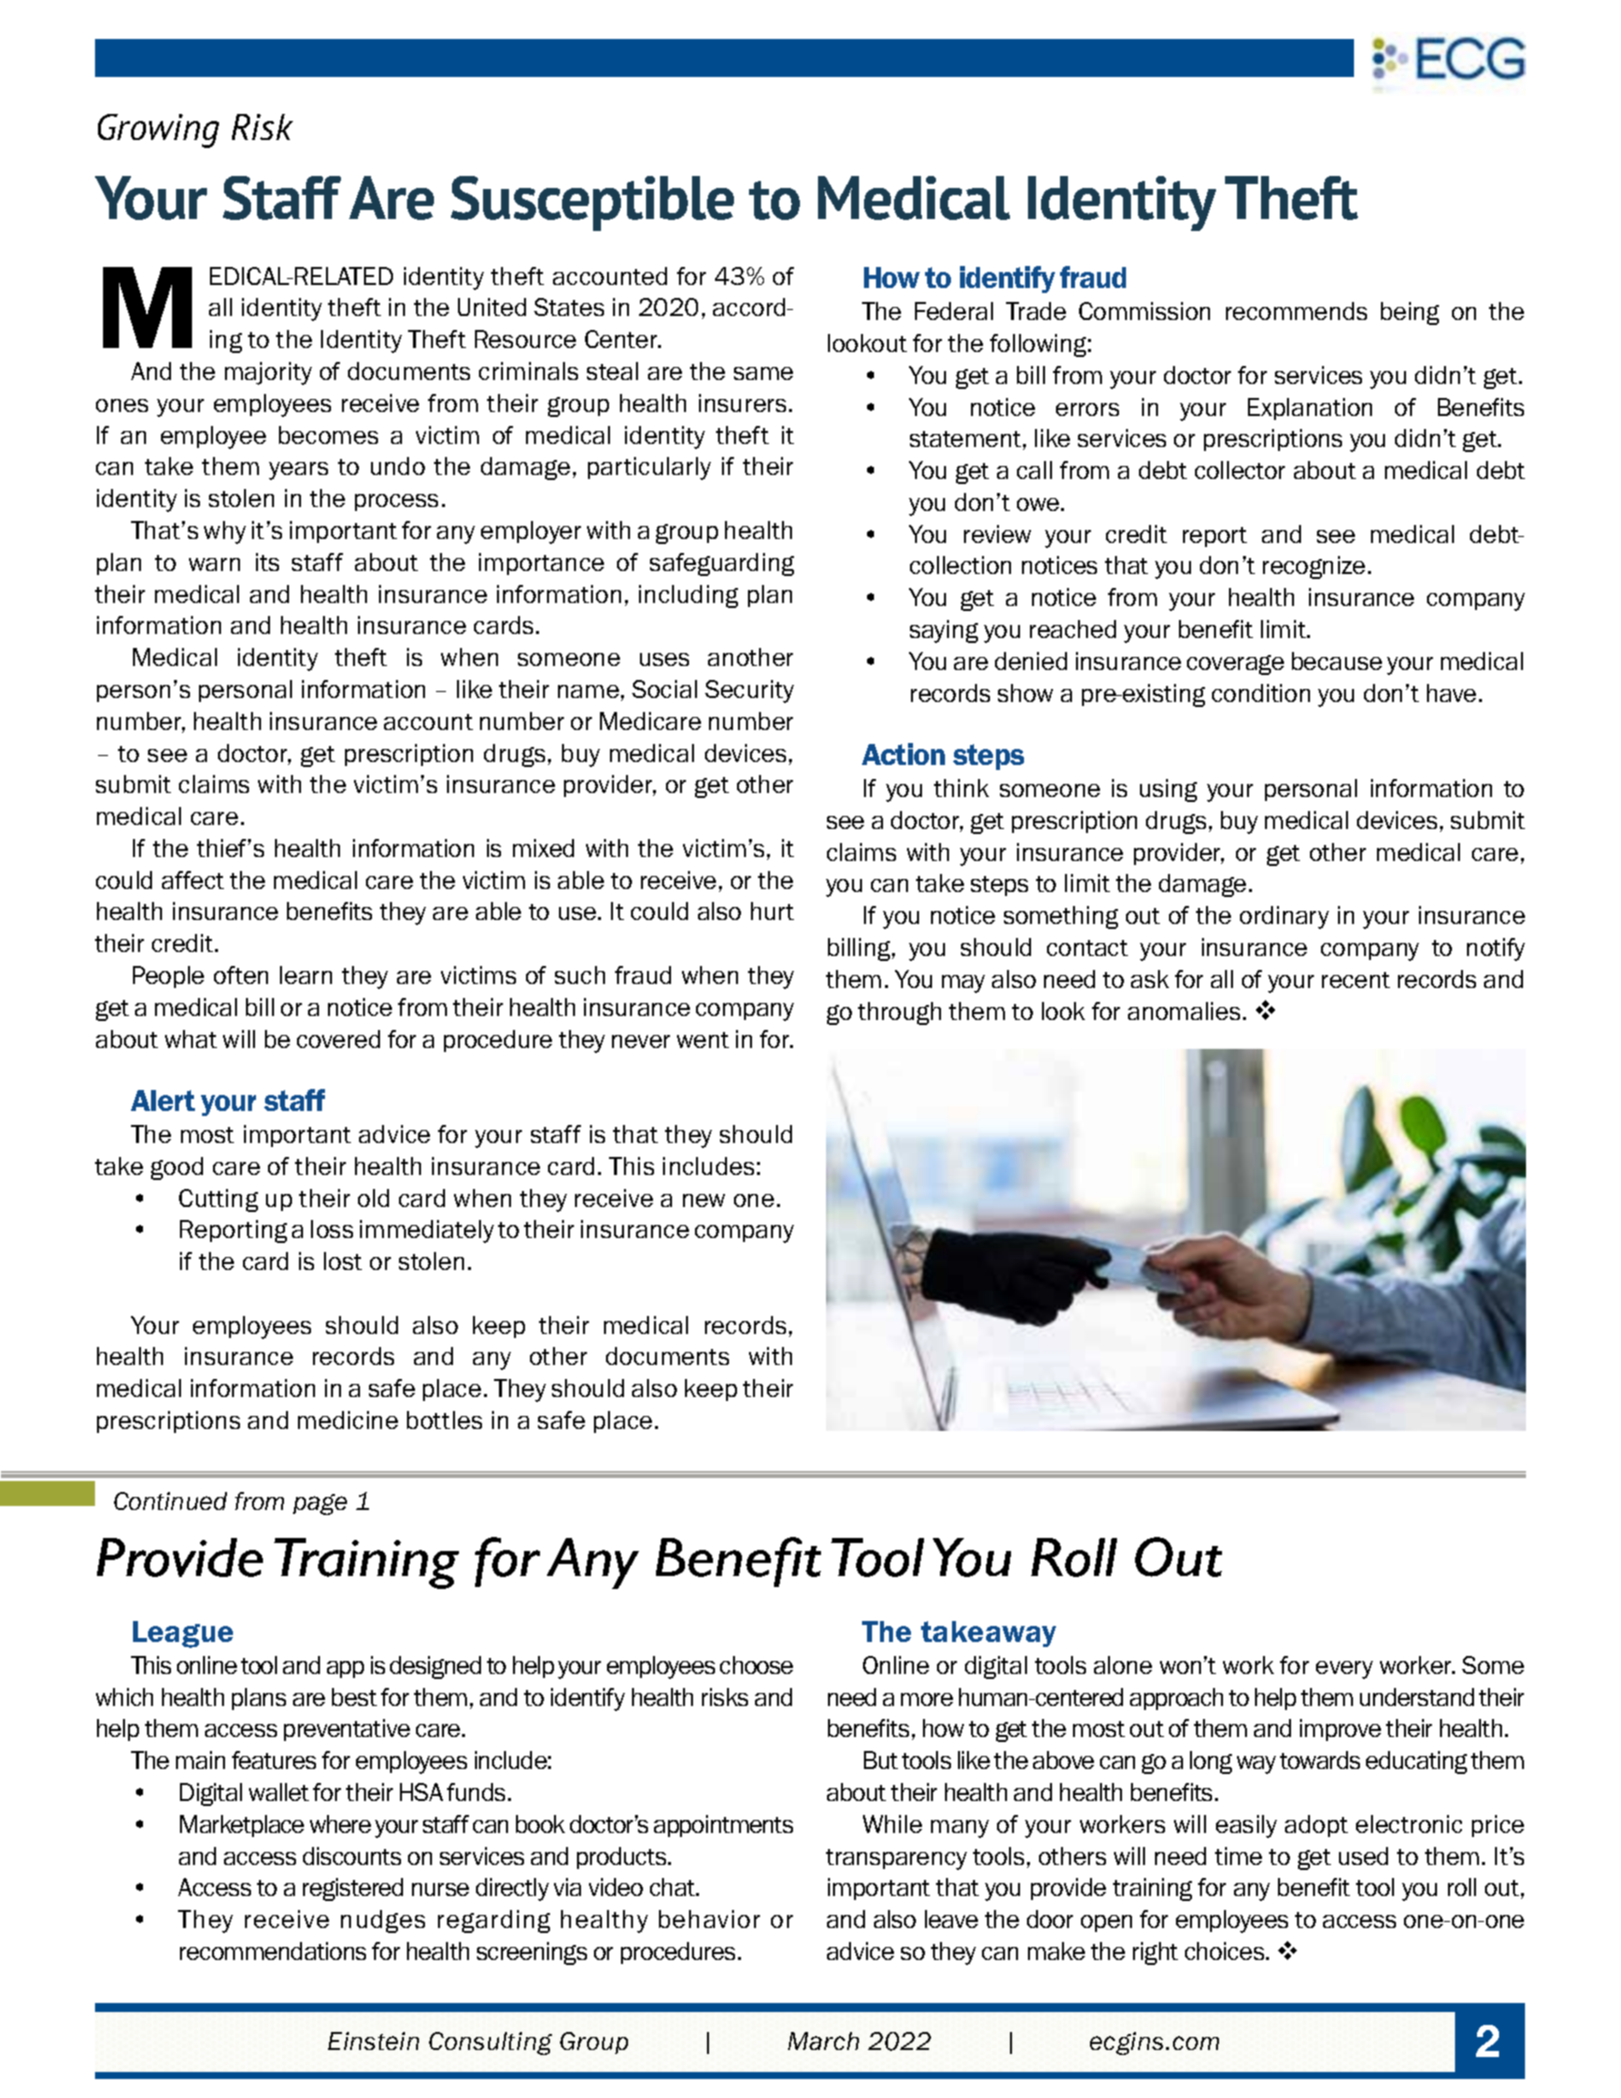 The height and width of the screenshot is (2098, 1621). I want to click on affect, so click(193, 880).
